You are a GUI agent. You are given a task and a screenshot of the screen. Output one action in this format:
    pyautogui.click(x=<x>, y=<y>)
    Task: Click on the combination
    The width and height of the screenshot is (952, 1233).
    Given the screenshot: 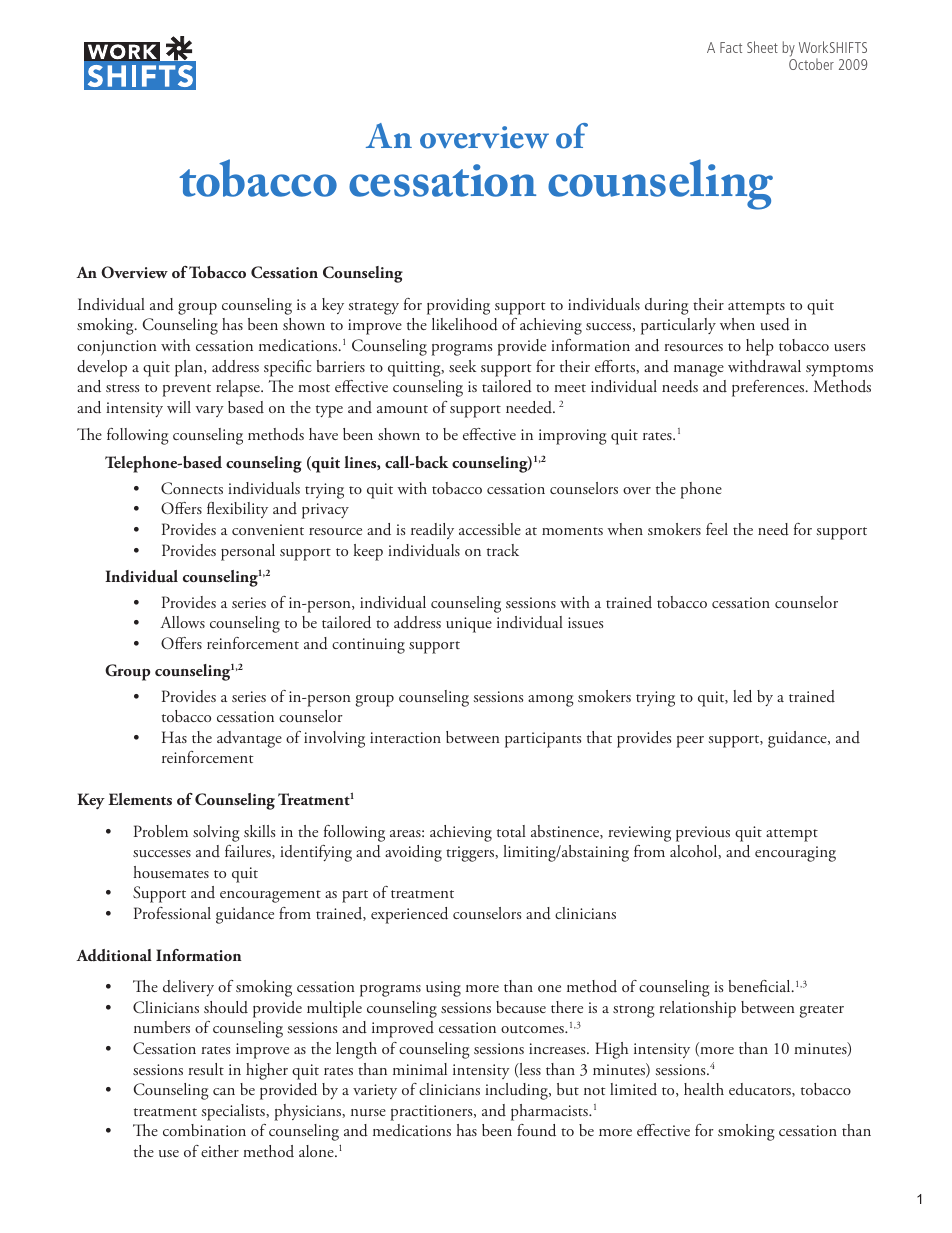 What is the action you would take?
    pyautogui.click(x=204, y=1130)
